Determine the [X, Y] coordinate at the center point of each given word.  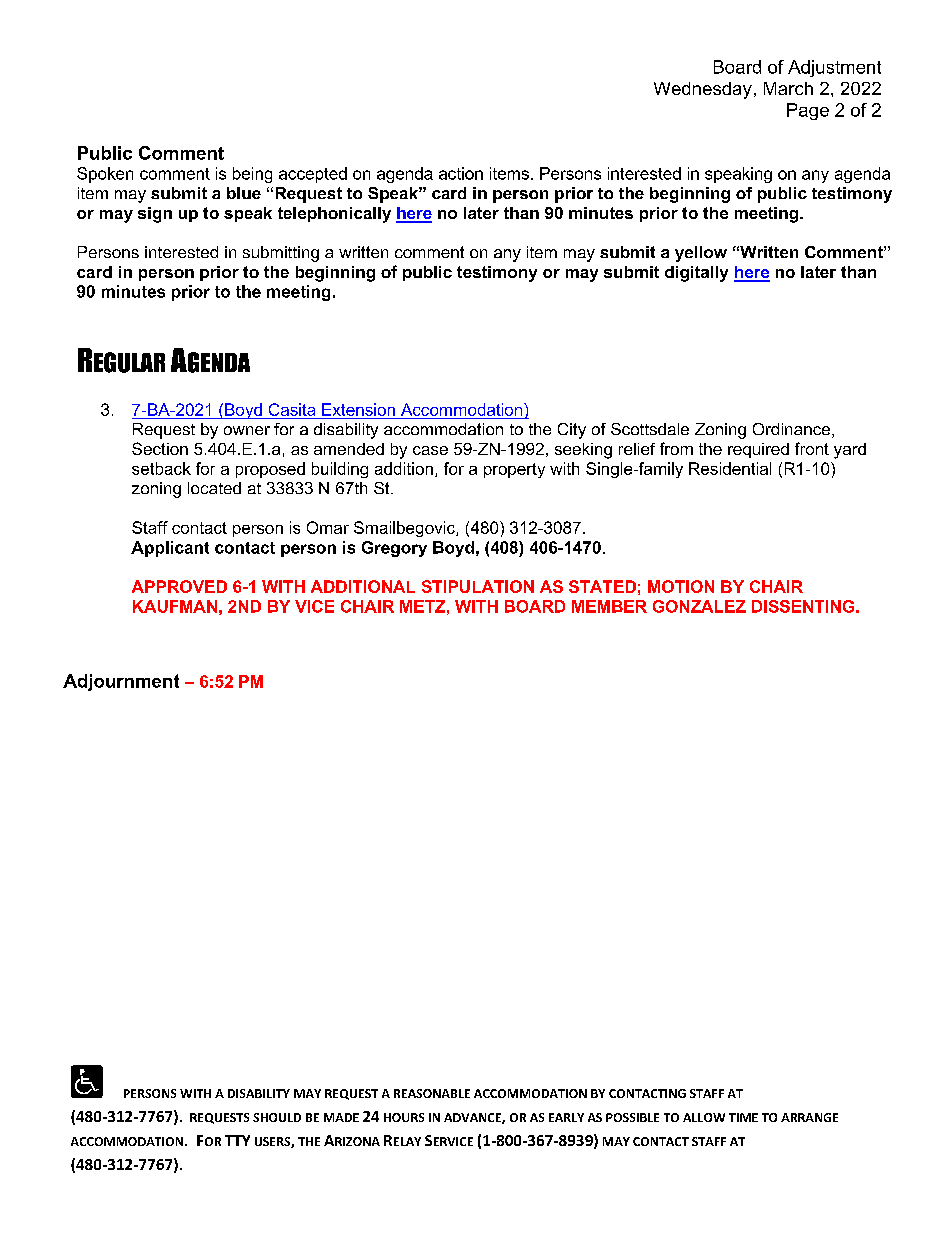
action [461, 173]
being [252, 175]
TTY [237, 1140]
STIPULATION [478, 586]
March [788, 88]
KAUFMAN [175, 606]
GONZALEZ [699, 606]
